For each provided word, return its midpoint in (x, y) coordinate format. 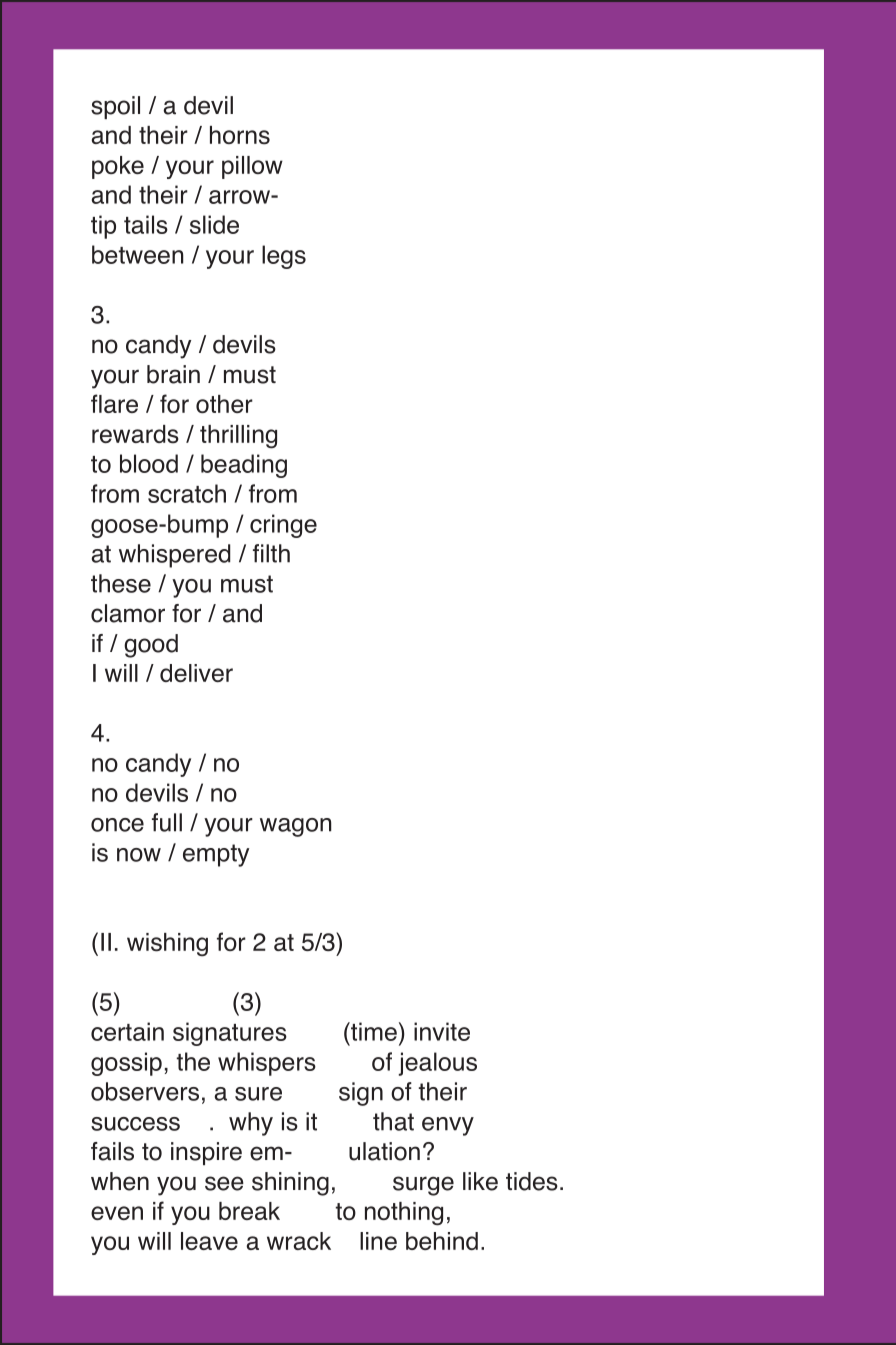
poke (118, 167)
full (167, 822)
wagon (296, 827)
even (117, 1213)
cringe (283, 526)
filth (271, 553)
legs (284, 257)
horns (240, 135)
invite (442, 1031)
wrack (299, 1241)
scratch (187, 493)
